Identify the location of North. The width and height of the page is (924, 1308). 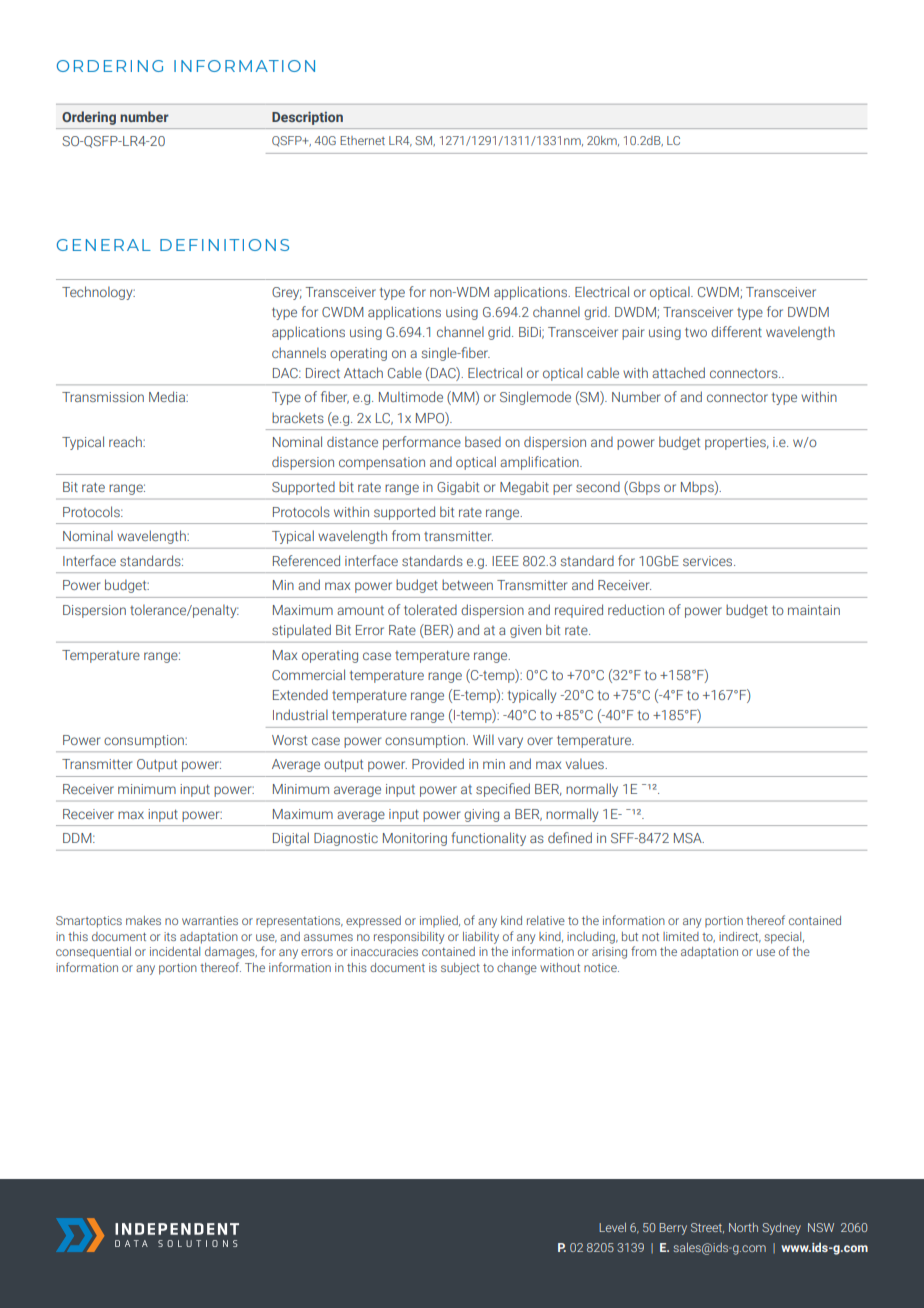
(743, 1227).
